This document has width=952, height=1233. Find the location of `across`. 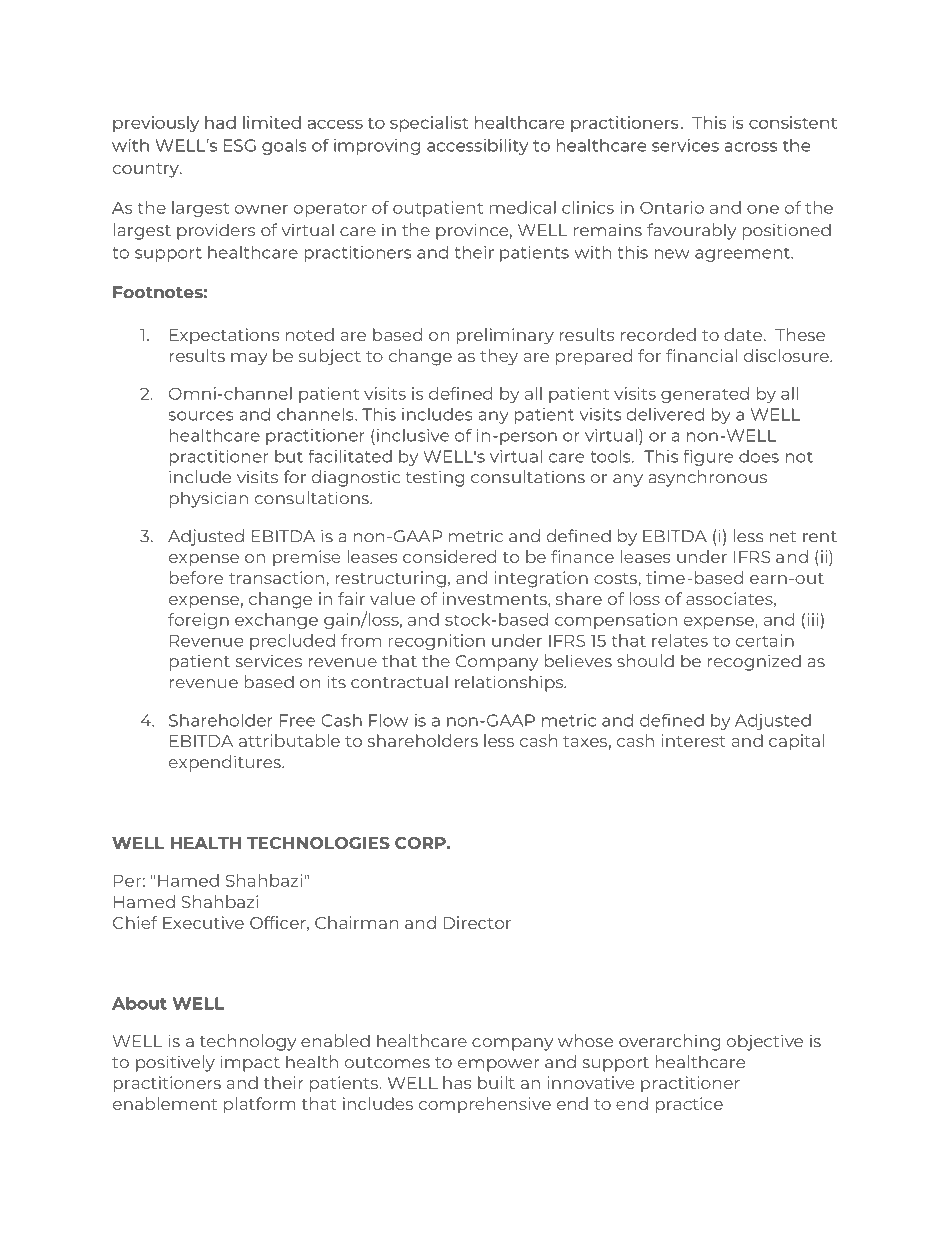

across is located at coordinates (750, 147).
